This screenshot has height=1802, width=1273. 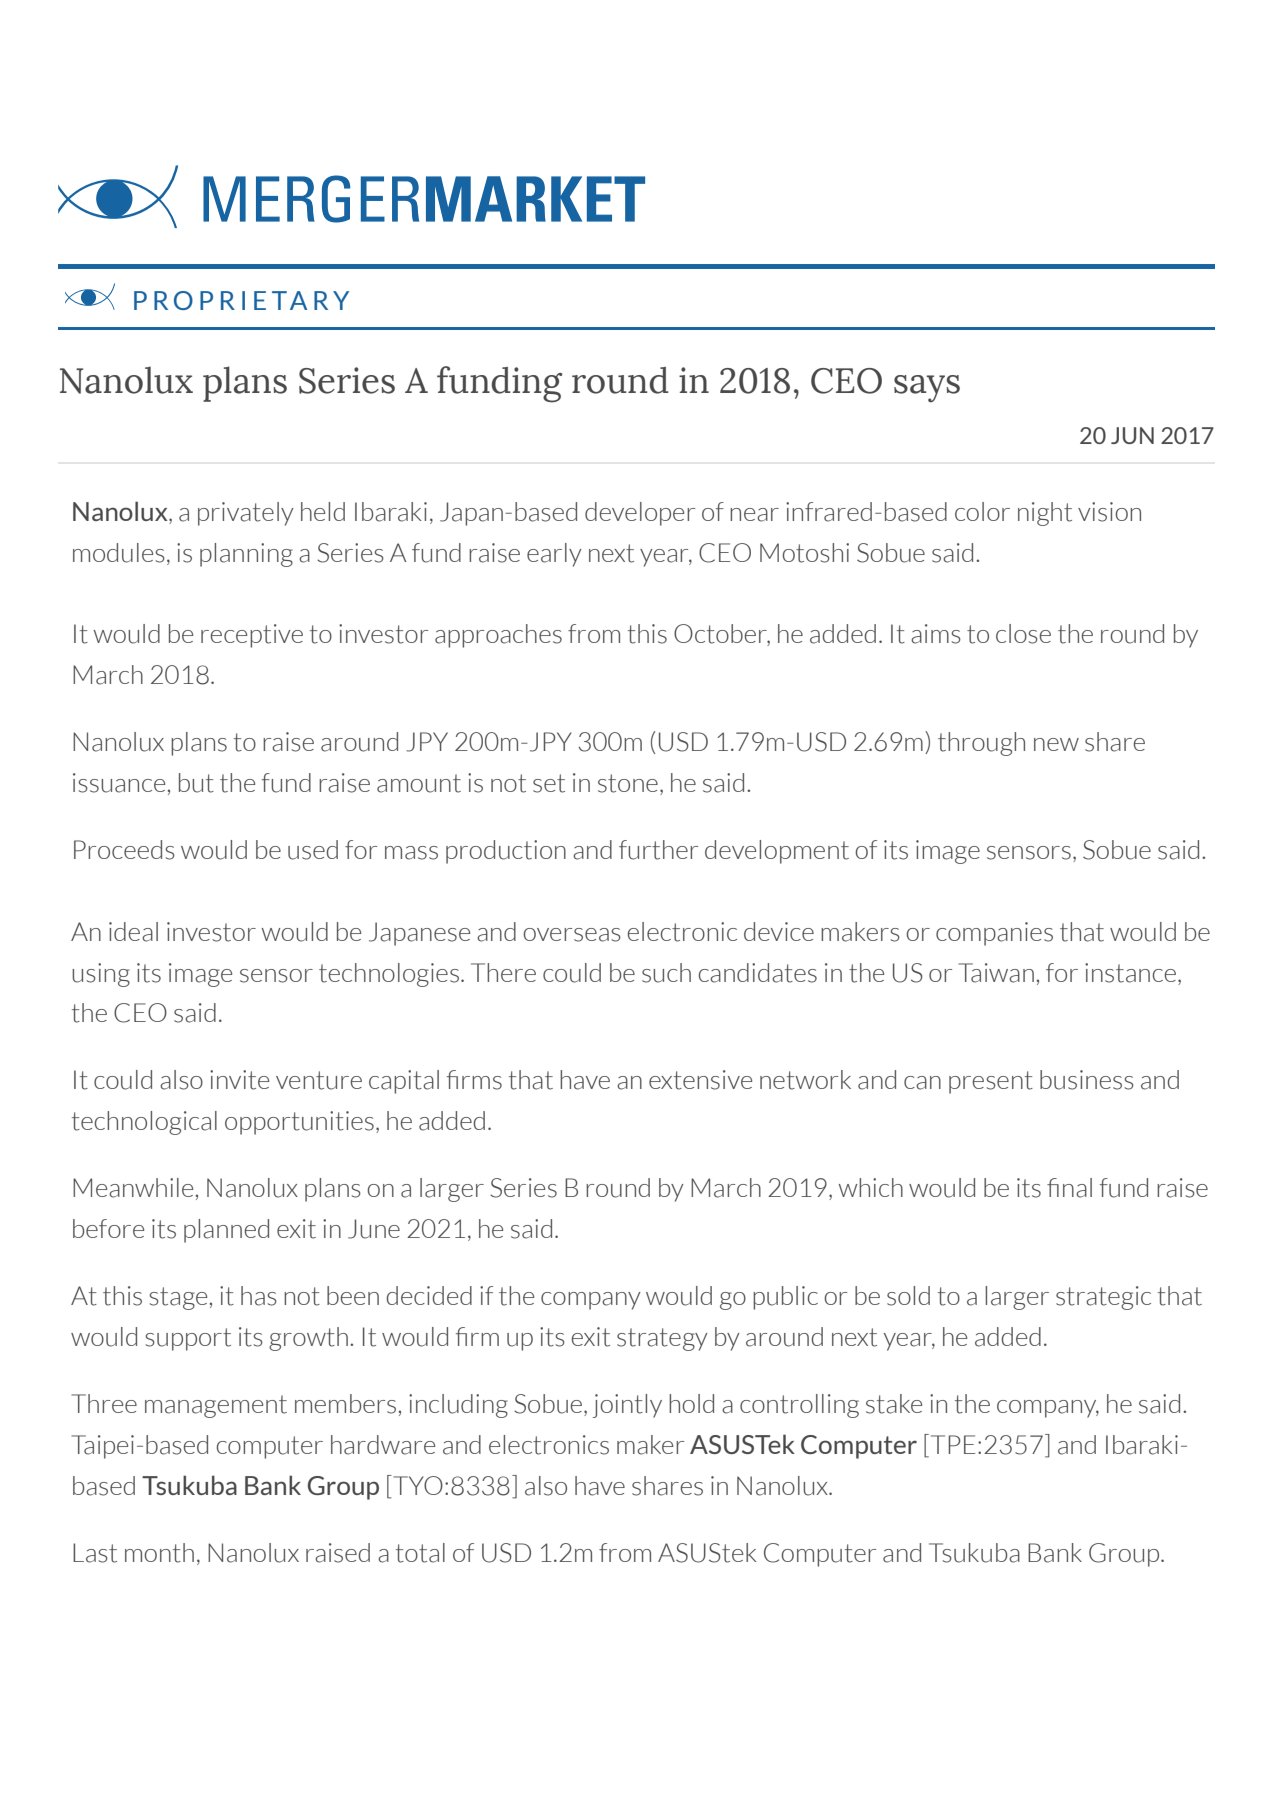 I want to click on says, so click(x=927, y=389).
